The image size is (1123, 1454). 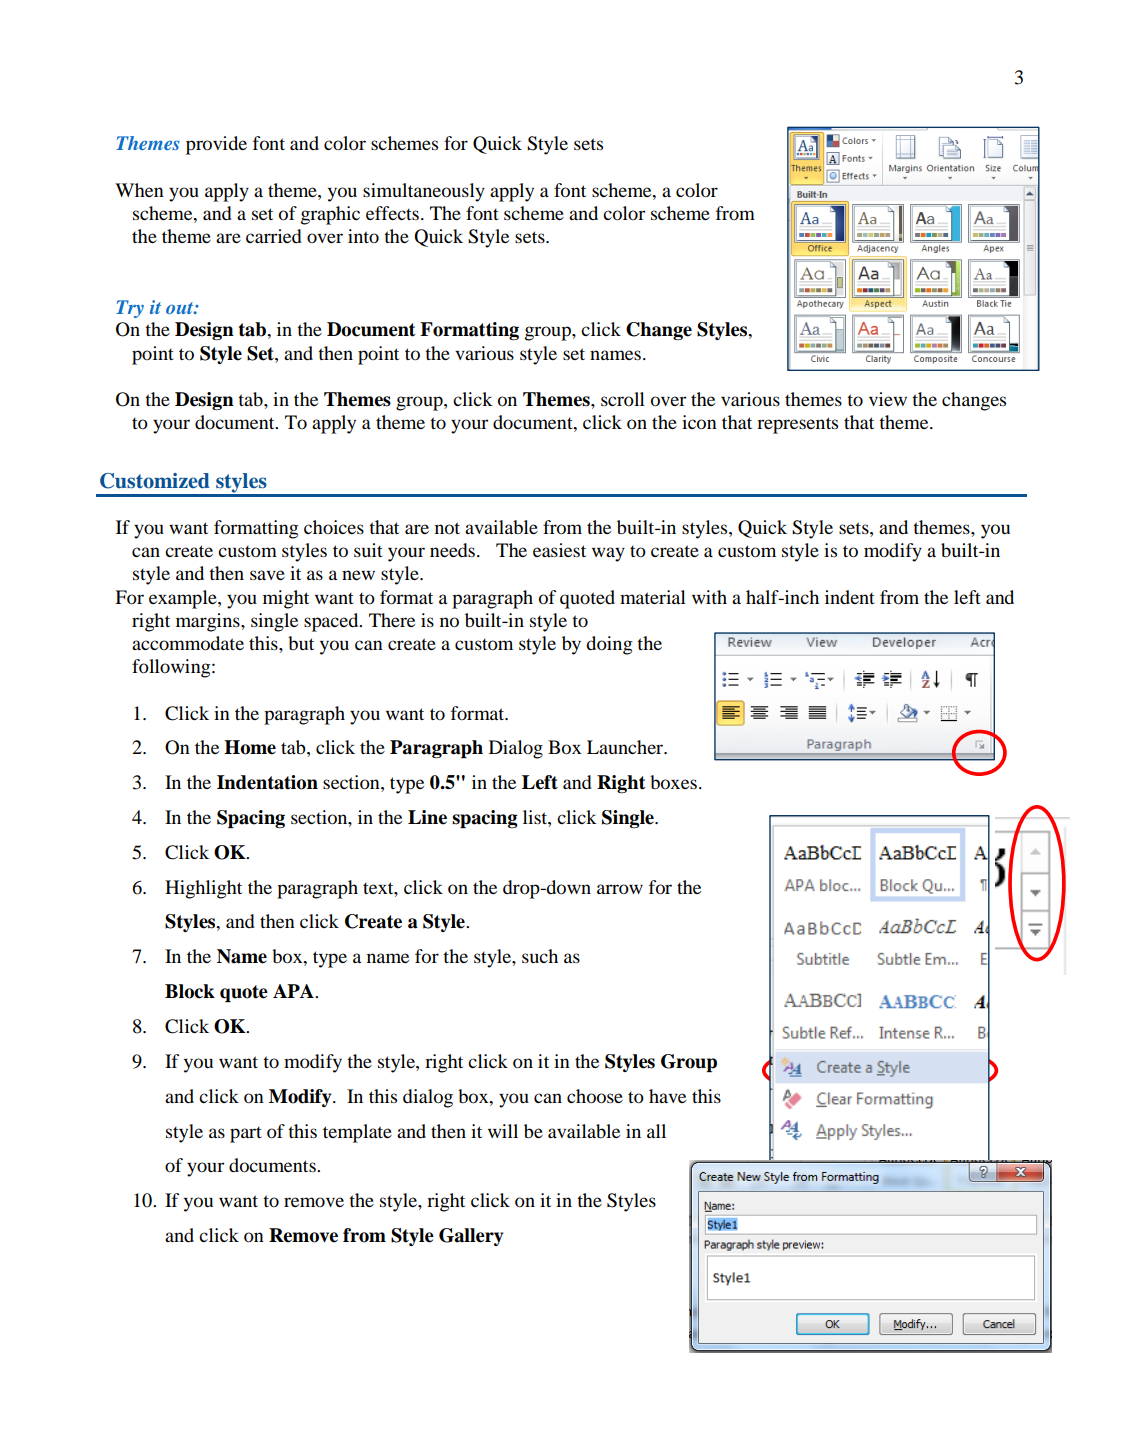 I want to click on doing, so click(x=609, y=645).
